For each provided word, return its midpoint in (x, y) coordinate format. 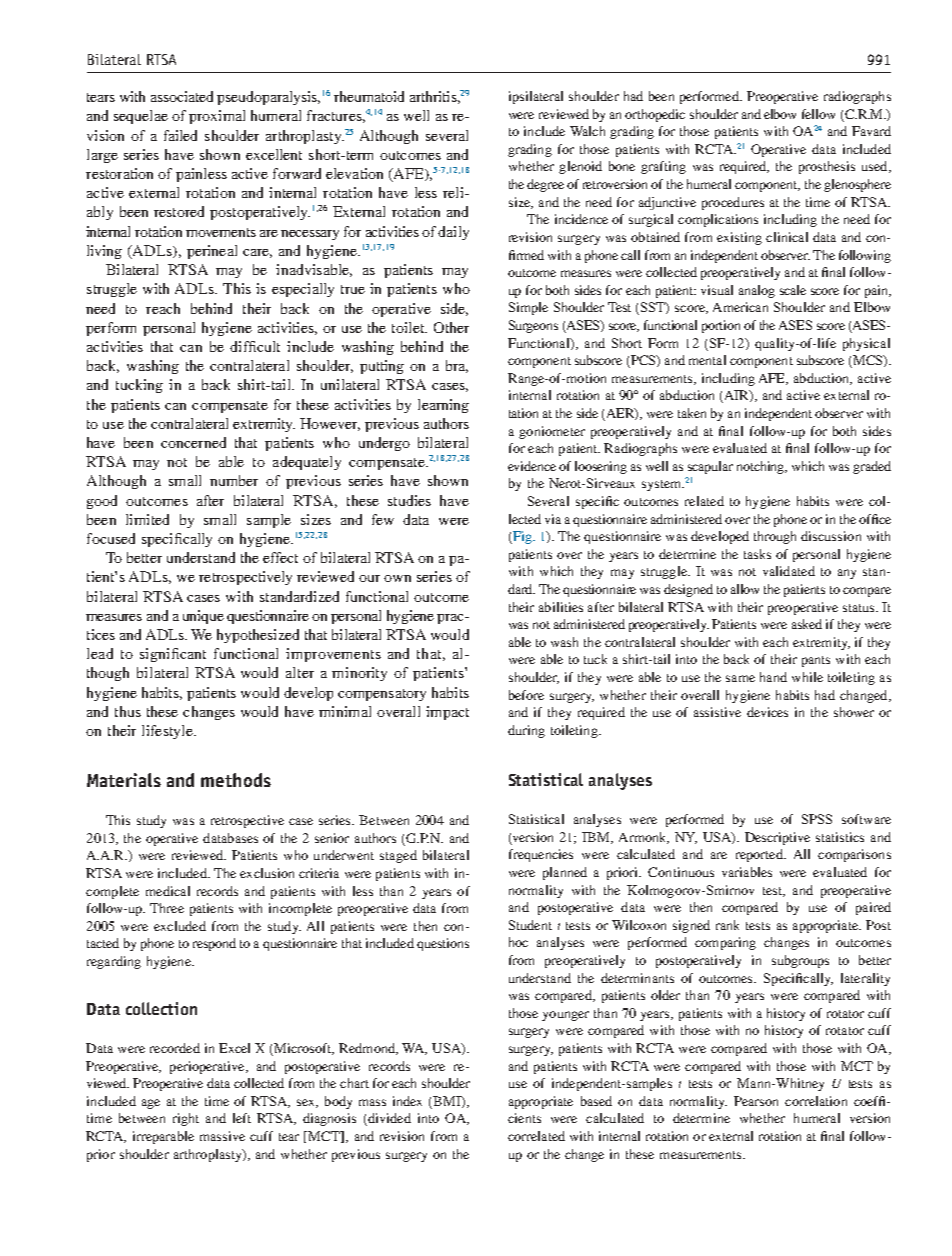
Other (451, 327)
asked (807, 624)
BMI (448, 1102)
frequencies (541, 855)
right (186, 1119)
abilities (561, 607)
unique (203, 617)
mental (707, 360)
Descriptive (777, 838)
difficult (255, 346)
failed (180, 135)
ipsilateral (536, 97)
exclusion (267, 873)
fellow (818, 114)
